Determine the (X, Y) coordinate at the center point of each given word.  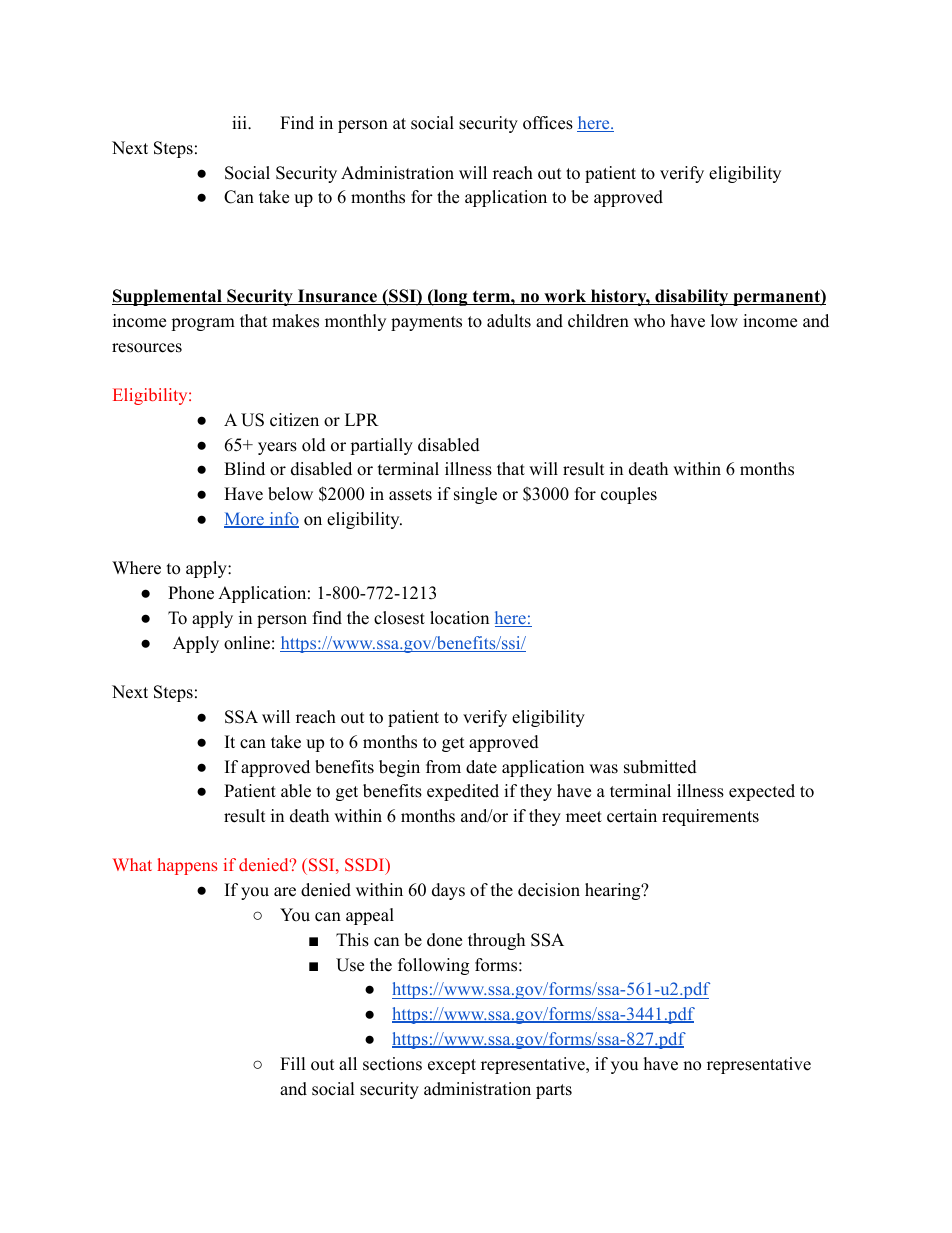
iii (240, 122)
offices (548, 123)
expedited (463, 792)
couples (629, 495)
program (203, 324)
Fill (293, 1063)
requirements (710, 817)
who (649, 321)
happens (187, 866)
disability (692, 297)
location (459, 618)
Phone (191, 593)
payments (426, 323)
